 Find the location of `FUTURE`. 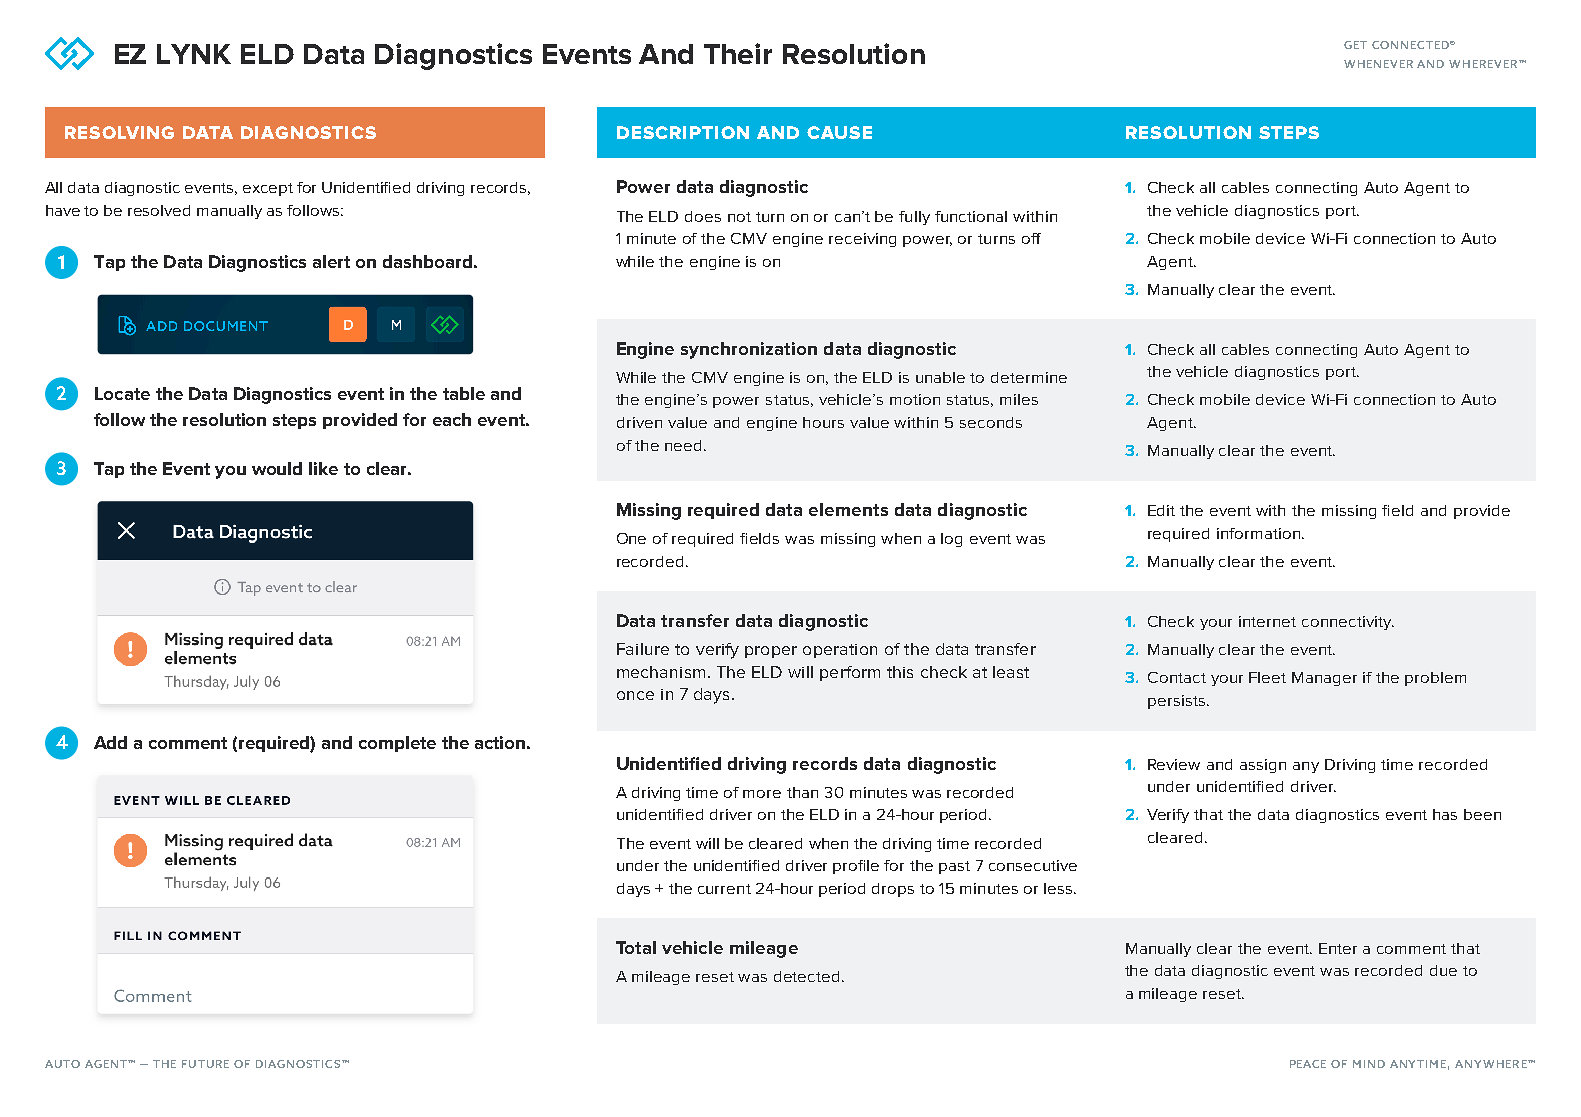

FUTURE is located at coordinates (205, 1064).
